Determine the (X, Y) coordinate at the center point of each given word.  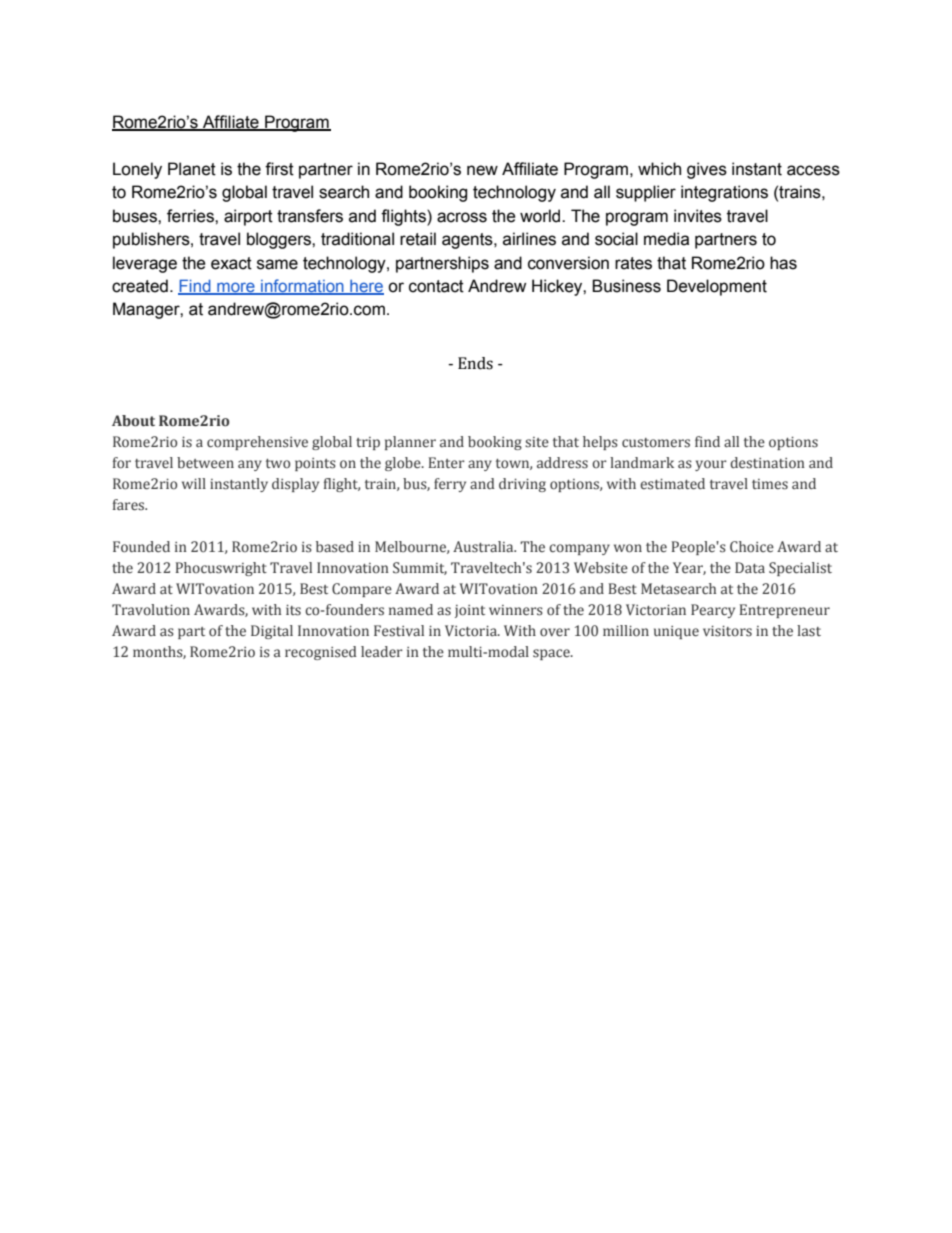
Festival (399, 631)
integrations (724, 193)
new (482, 170)
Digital (272, 632)
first (279, 169)
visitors (727, 631)
